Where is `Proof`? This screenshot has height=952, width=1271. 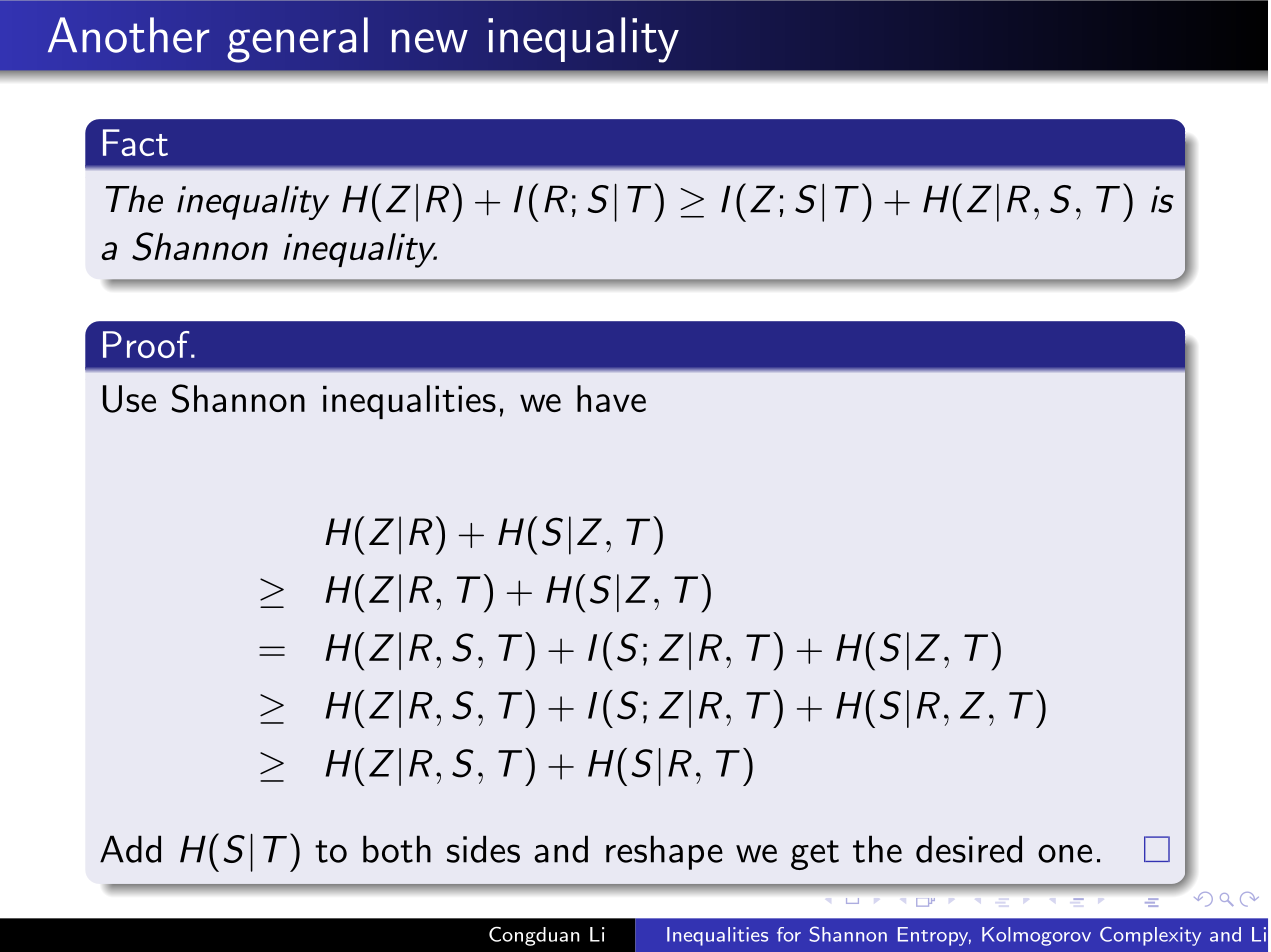
Proof is located at coordinates (147, 344).
